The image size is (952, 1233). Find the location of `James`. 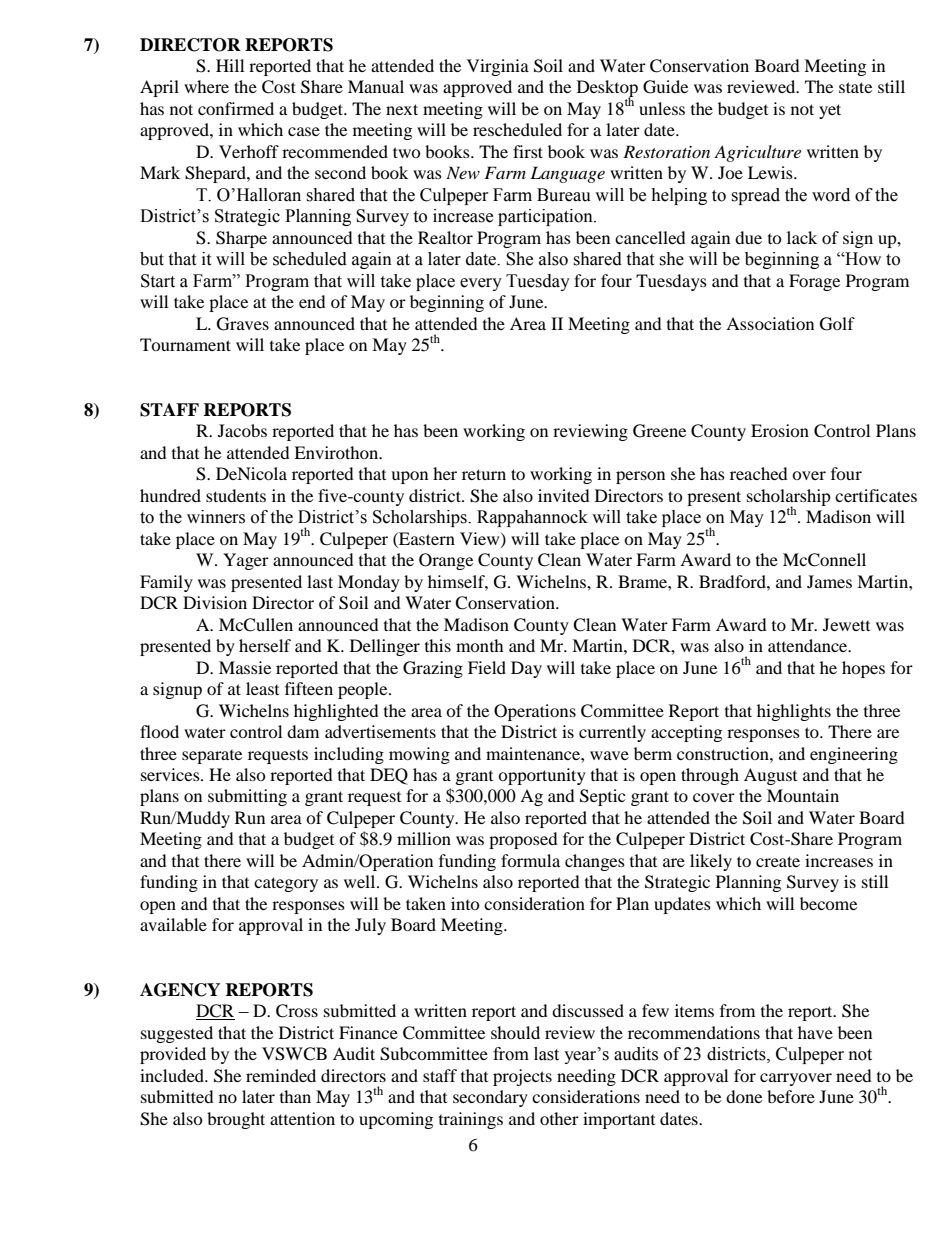

James is located at coordinates (829, 581).
